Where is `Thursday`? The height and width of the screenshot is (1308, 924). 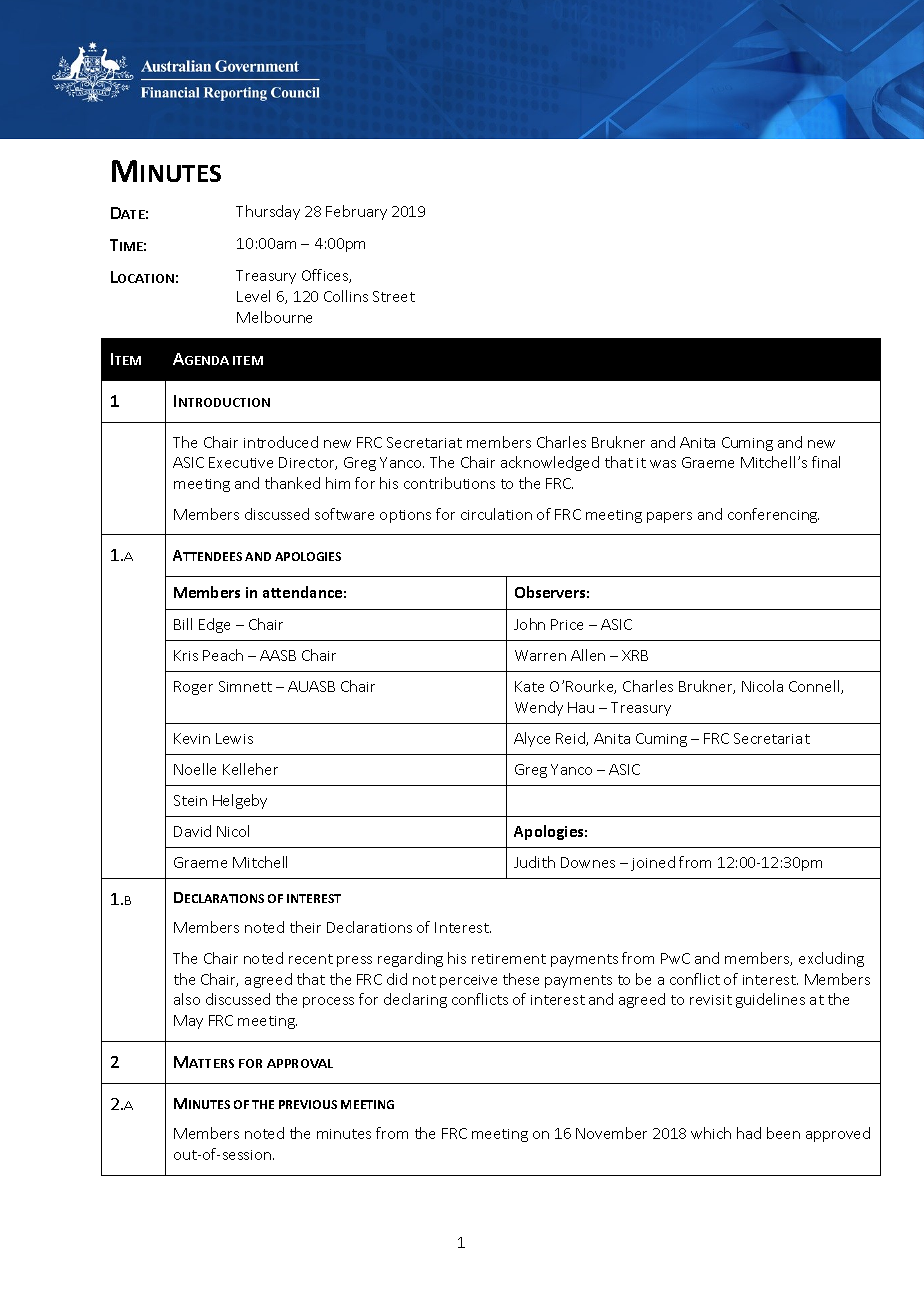
Thursday is located at coordinates (268, 212).
